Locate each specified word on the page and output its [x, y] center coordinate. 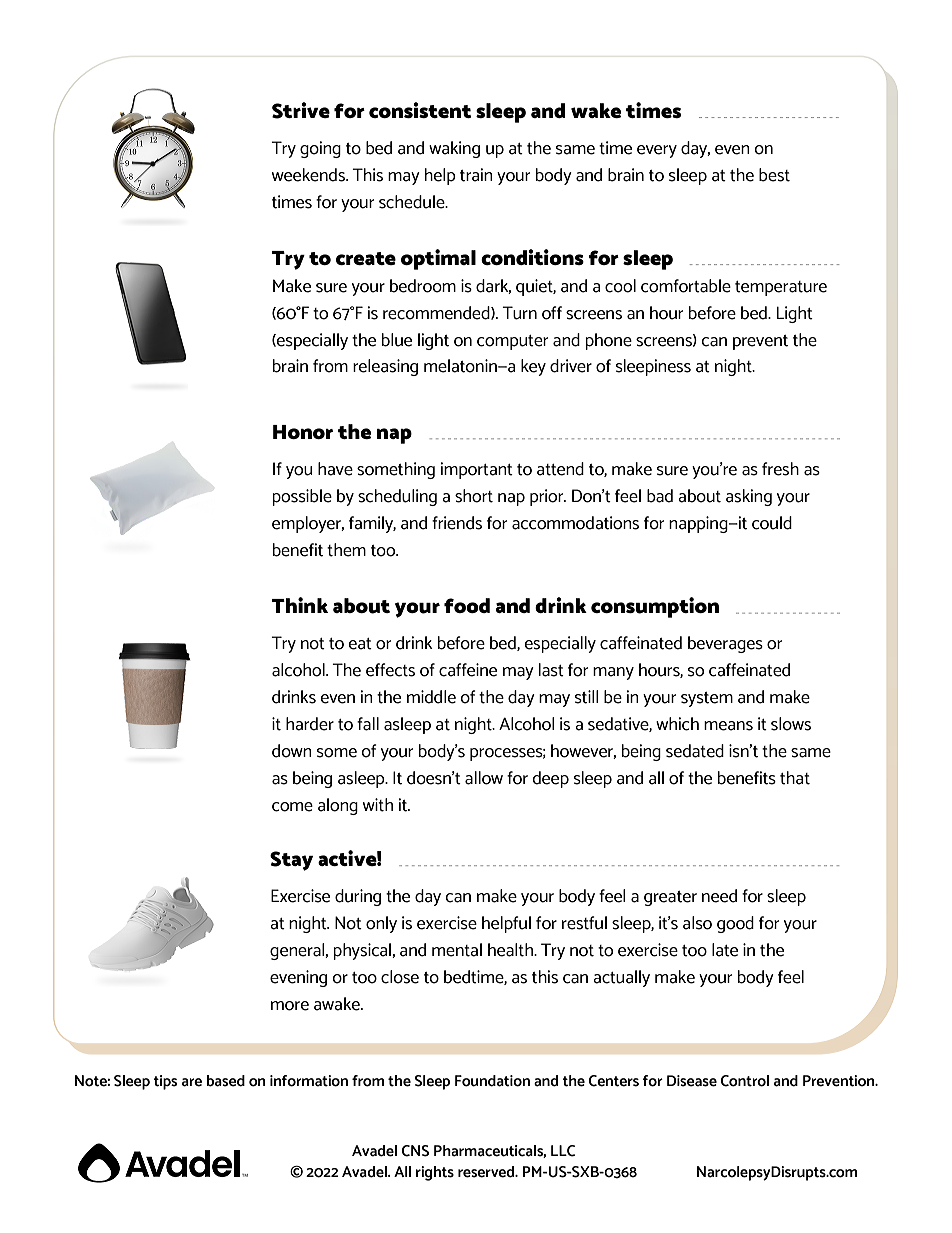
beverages [725, 644]
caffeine [468, 670]
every [657, 151]
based [226, 1081]
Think [299, 605]
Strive [301, 110]
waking [454, 149]
